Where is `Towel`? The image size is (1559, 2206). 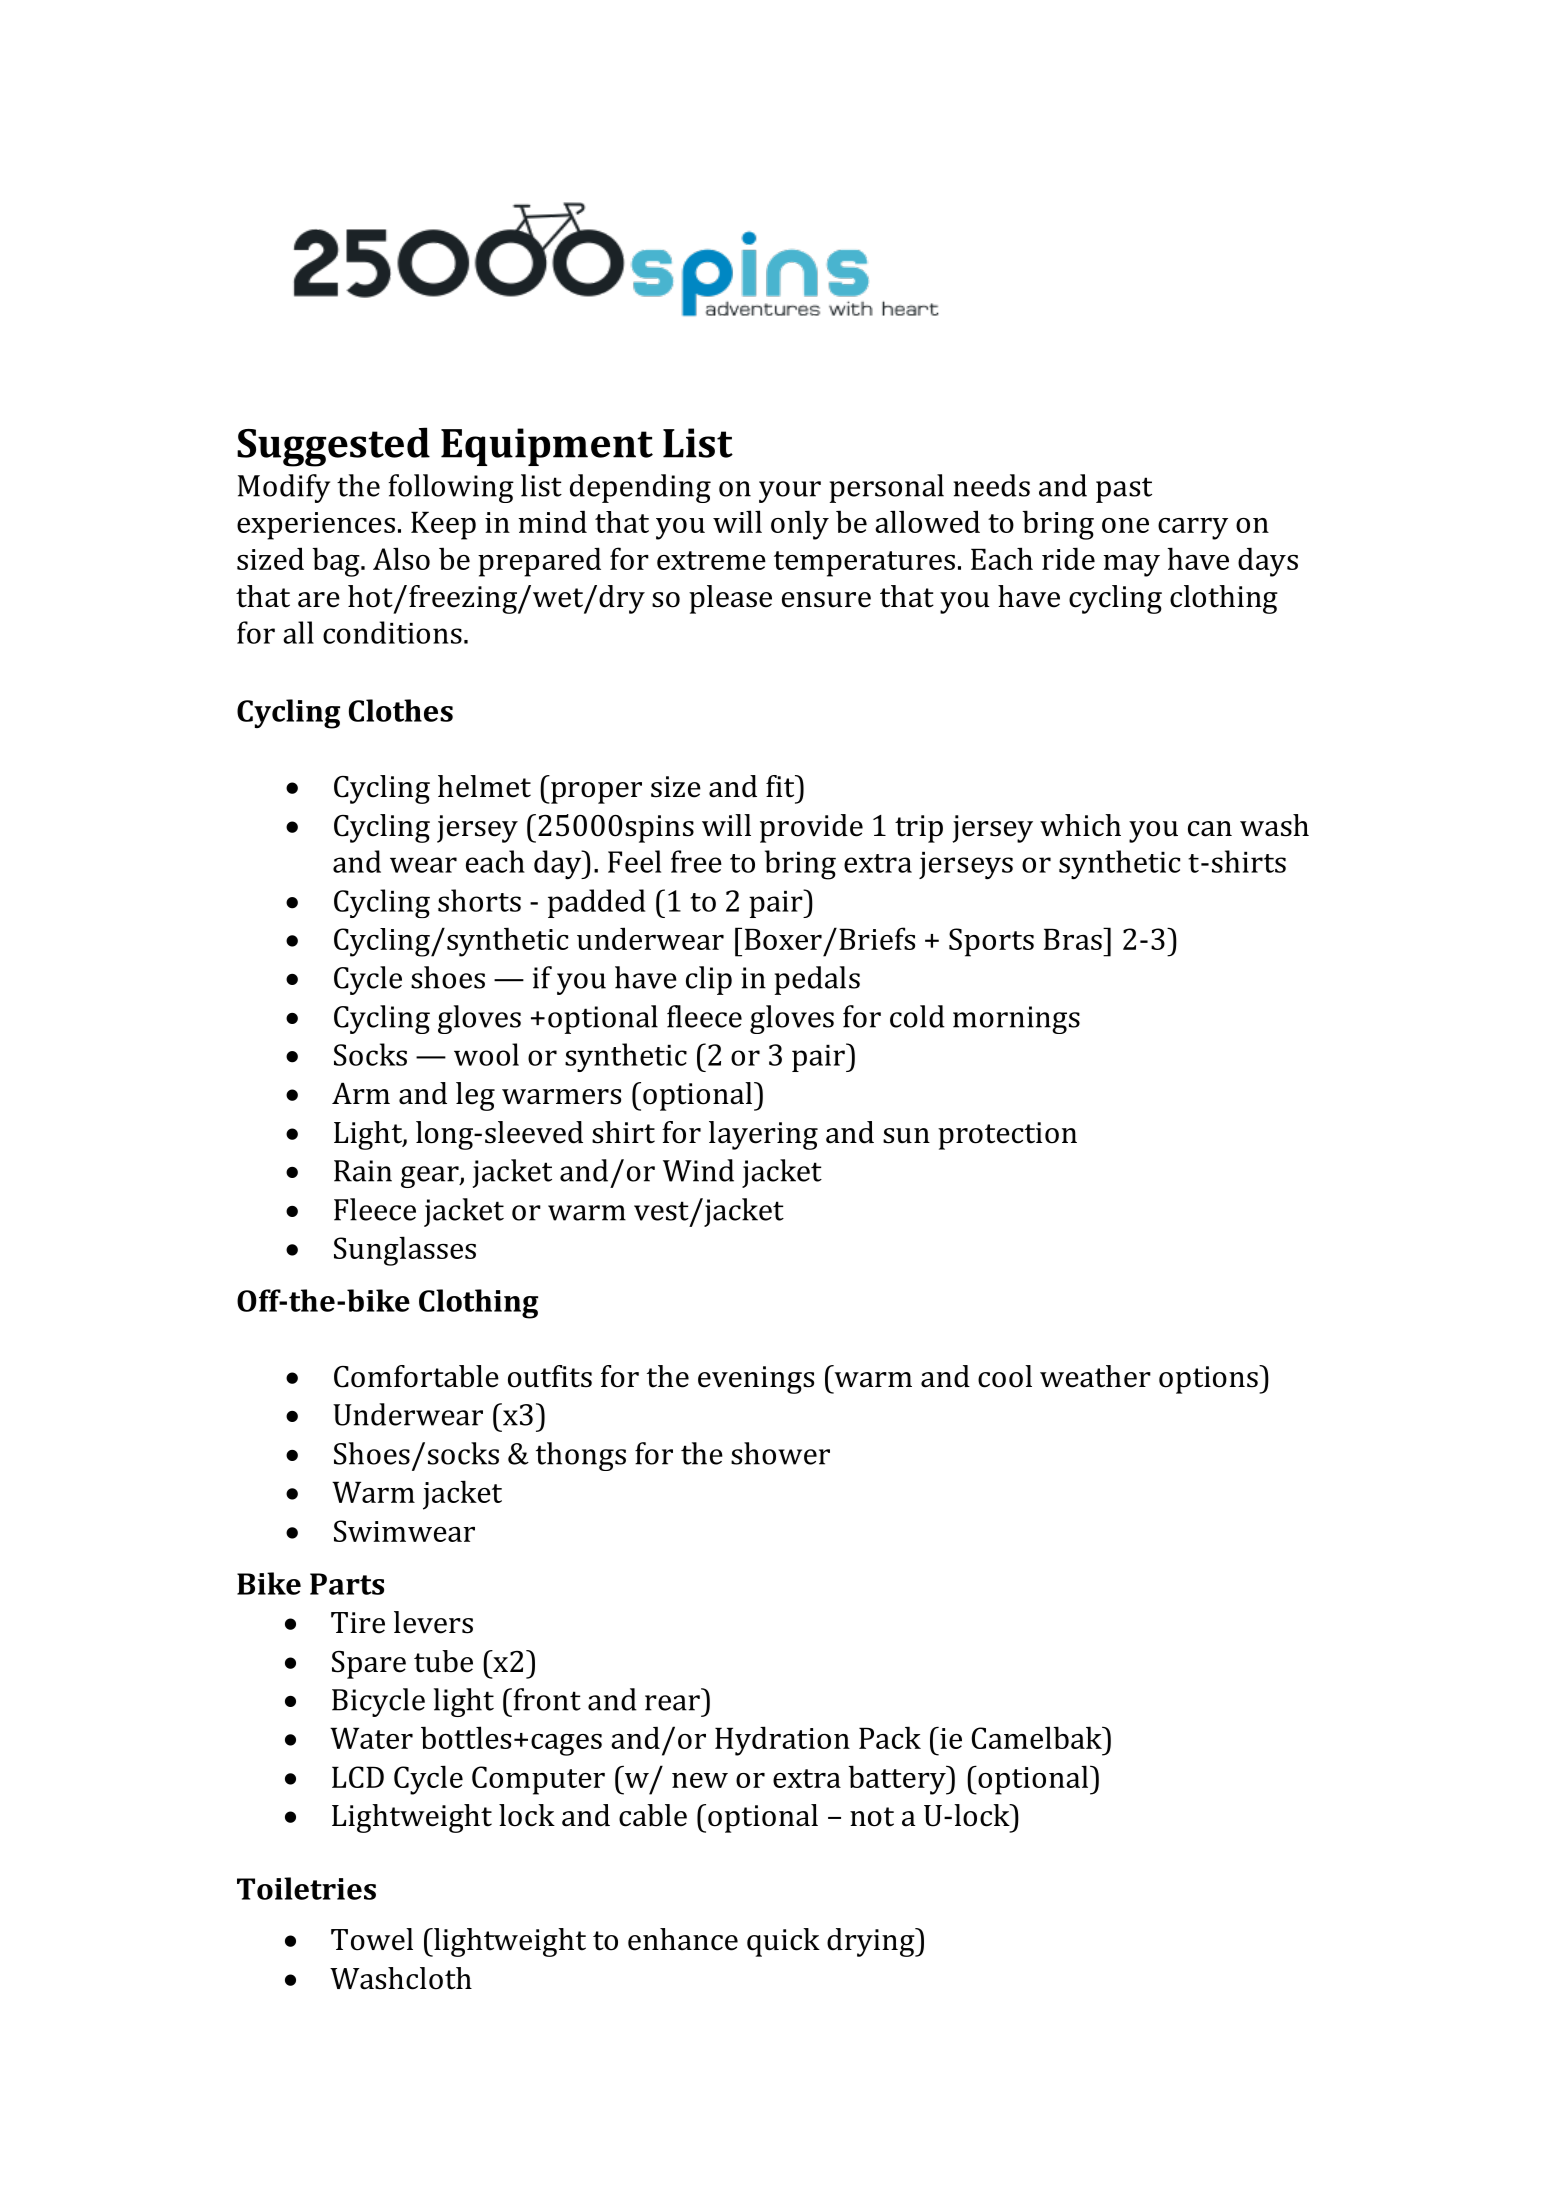
Towel is located at coordinates (372, 1939).
